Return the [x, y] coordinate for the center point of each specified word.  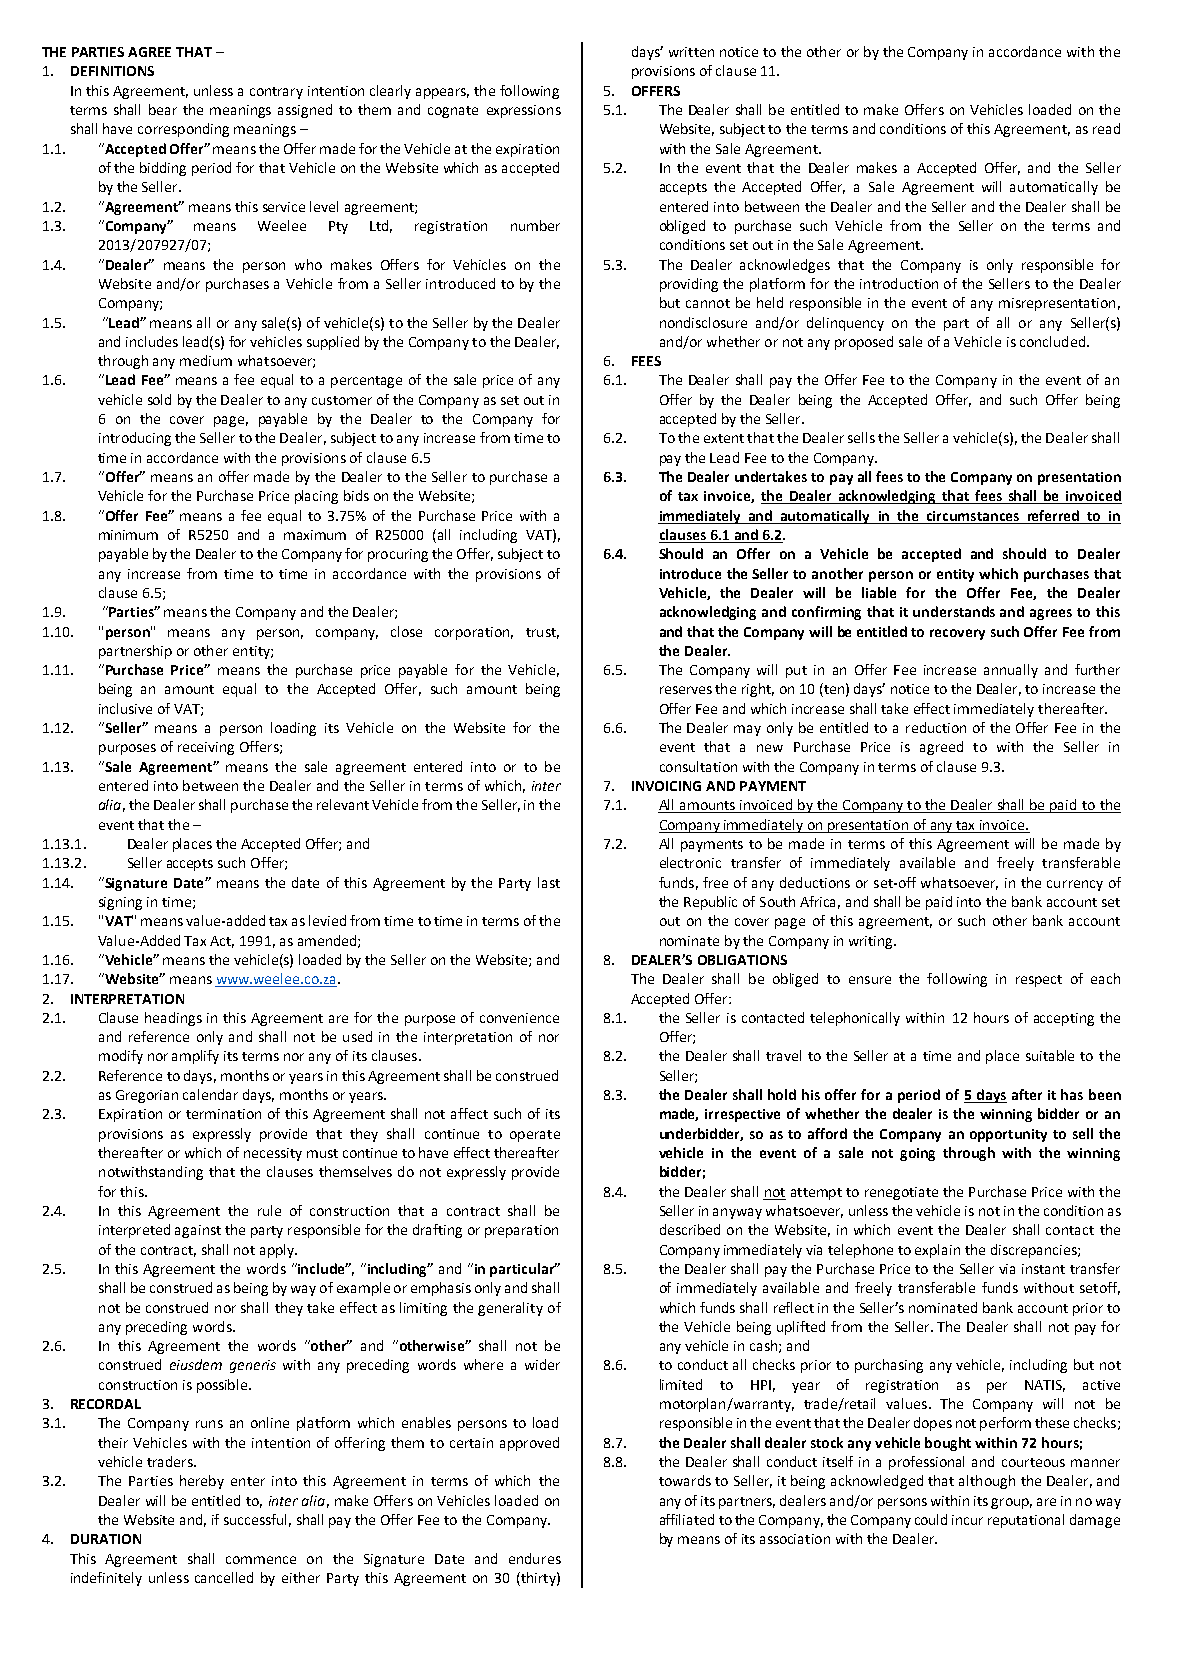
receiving [206, 748]
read [1106, 128]
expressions [524, 111]
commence [261, 1560]
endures [535, 1558]
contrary [276, 93]
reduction [936, 727]
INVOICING [666, 786]
